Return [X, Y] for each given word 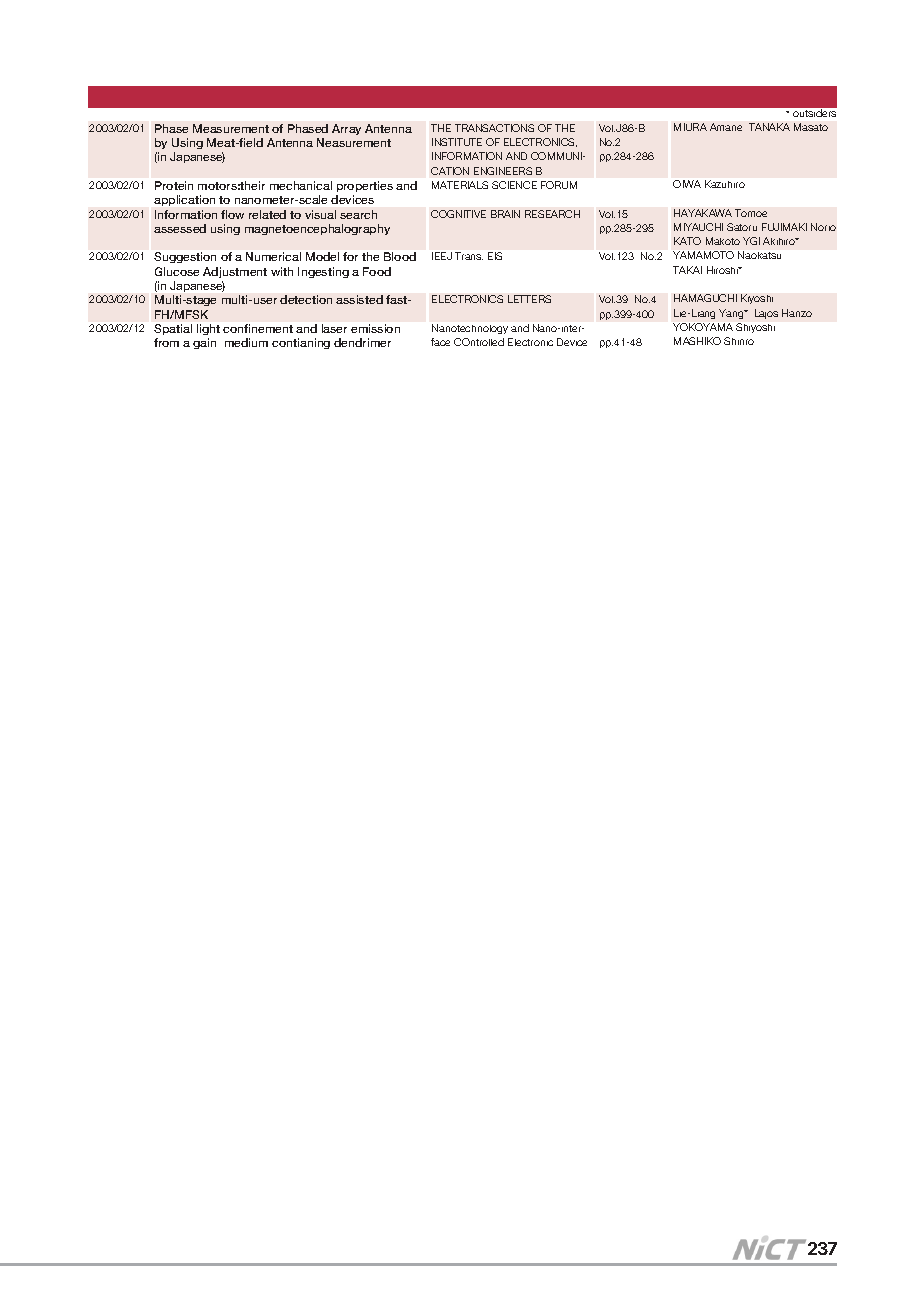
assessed [180, 228]
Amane [726, 127]
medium [246, 342]
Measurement [231, 128]
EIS [495, 256]
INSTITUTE [457, 142]
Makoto [723, 241]
